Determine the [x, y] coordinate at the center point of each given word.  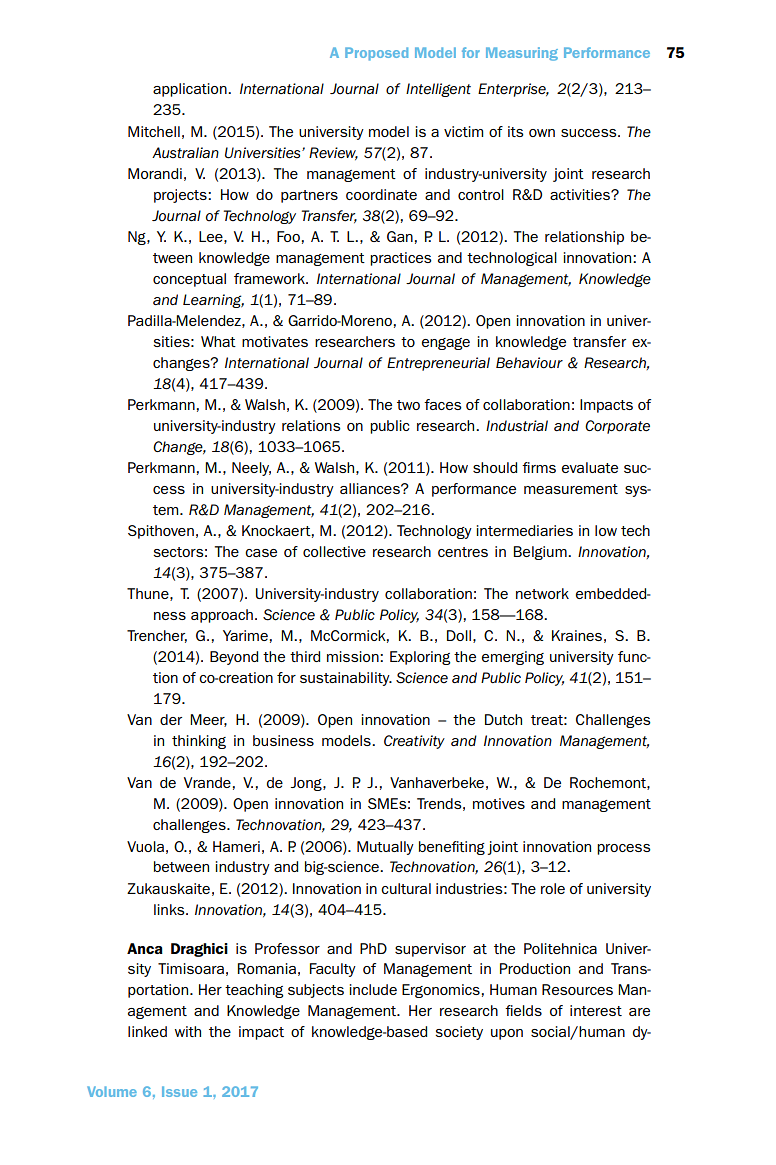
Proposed [376, 54]
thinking [199, 742]
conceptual [189, 280]
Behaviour [529, 363]
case [261, 553]
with [188, 1031]
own [542, 133]
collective [334, 551]
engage [446, 344]
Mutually [385, 848]
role [553, 888]
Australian [185, 153]
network [542, 593]
